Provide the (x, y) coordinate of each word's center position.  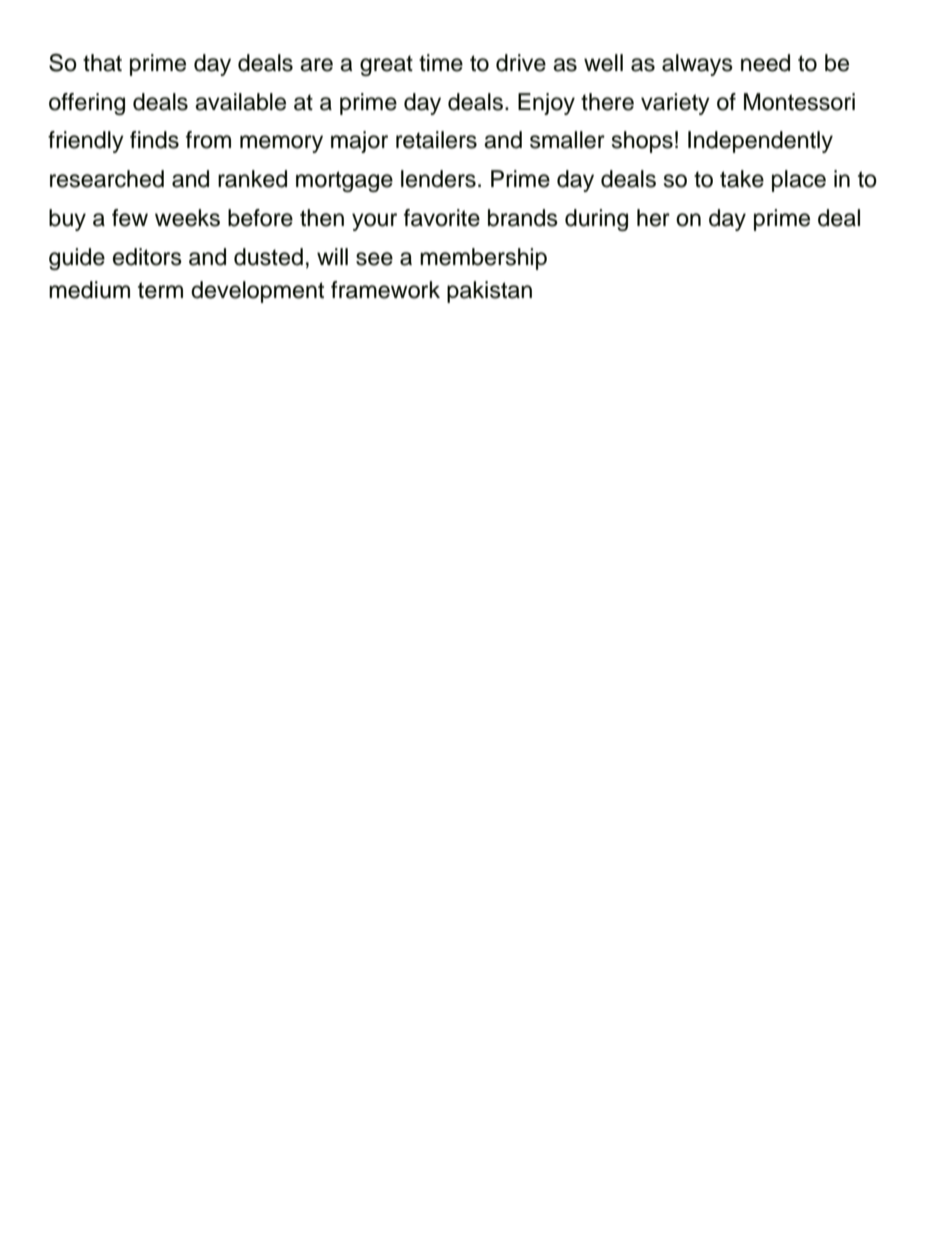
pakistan (489, 292)
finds (154, 140)
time (441, 63)
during (596, 220)
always (697, 65)
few (130, 218)
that (102, 63)
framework (385, 290)
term (160, 290)
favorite (442, 218)
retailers (436, 140)
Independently (760, 142)
